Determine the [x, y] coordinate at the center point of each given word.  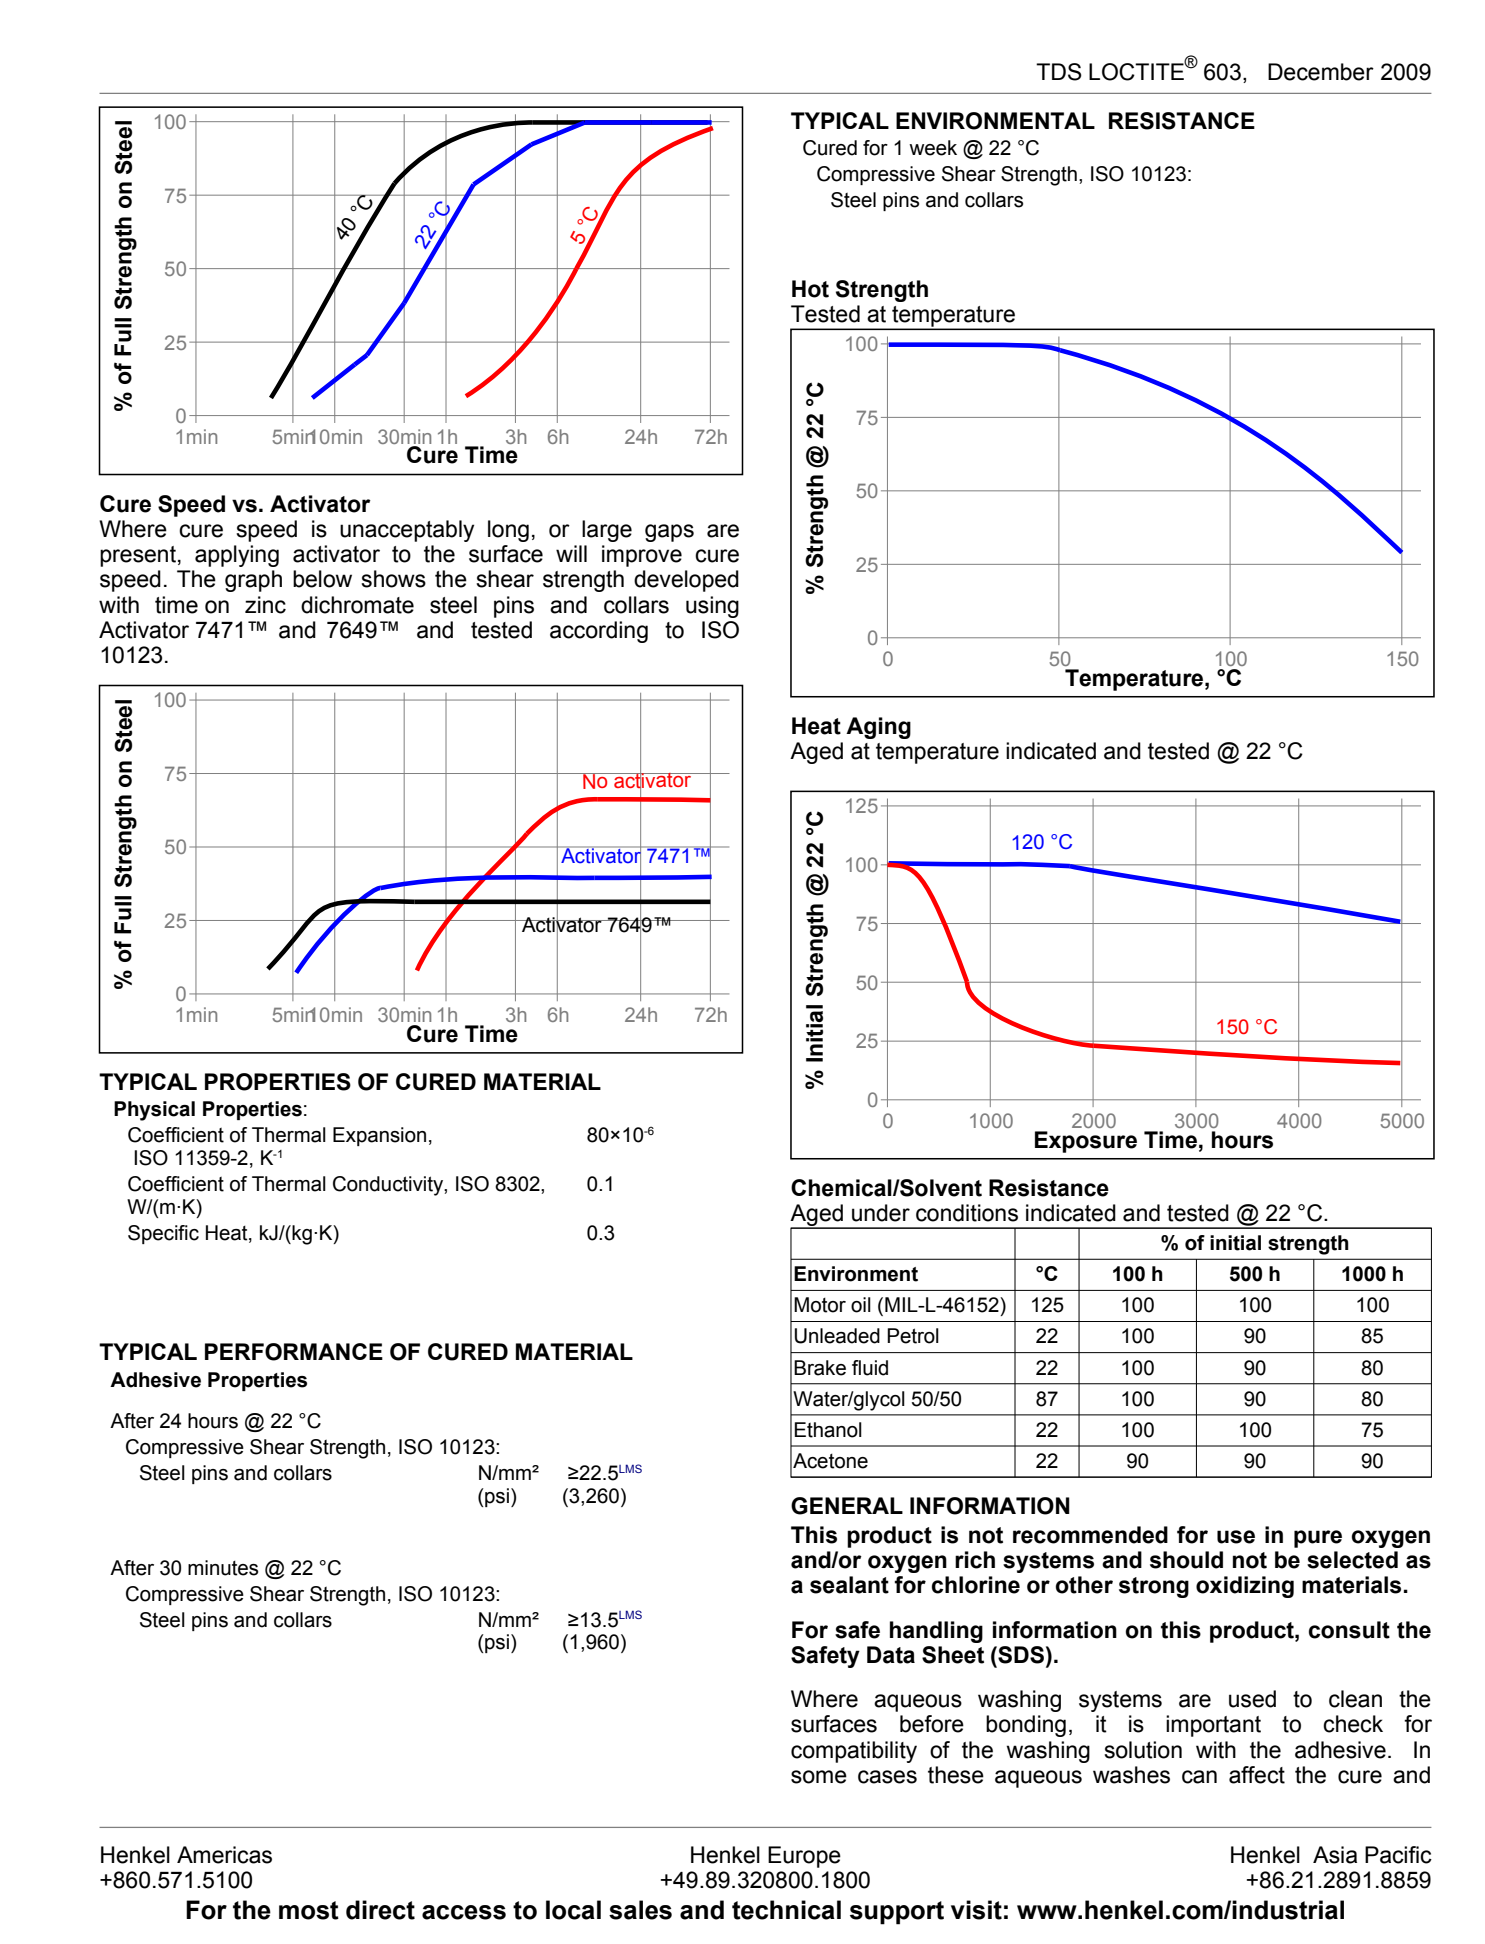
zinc [265, 605]
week [933, 148]
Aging [878, 728]
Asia [1335, 1855]
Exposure [1086, 1142]
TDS [1059, 72]
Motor [820, 1305]
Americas [224, 1855]
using [712, 607]
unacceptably [407, 531]
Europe [804, 1857]
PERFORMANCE [294, 1352]
